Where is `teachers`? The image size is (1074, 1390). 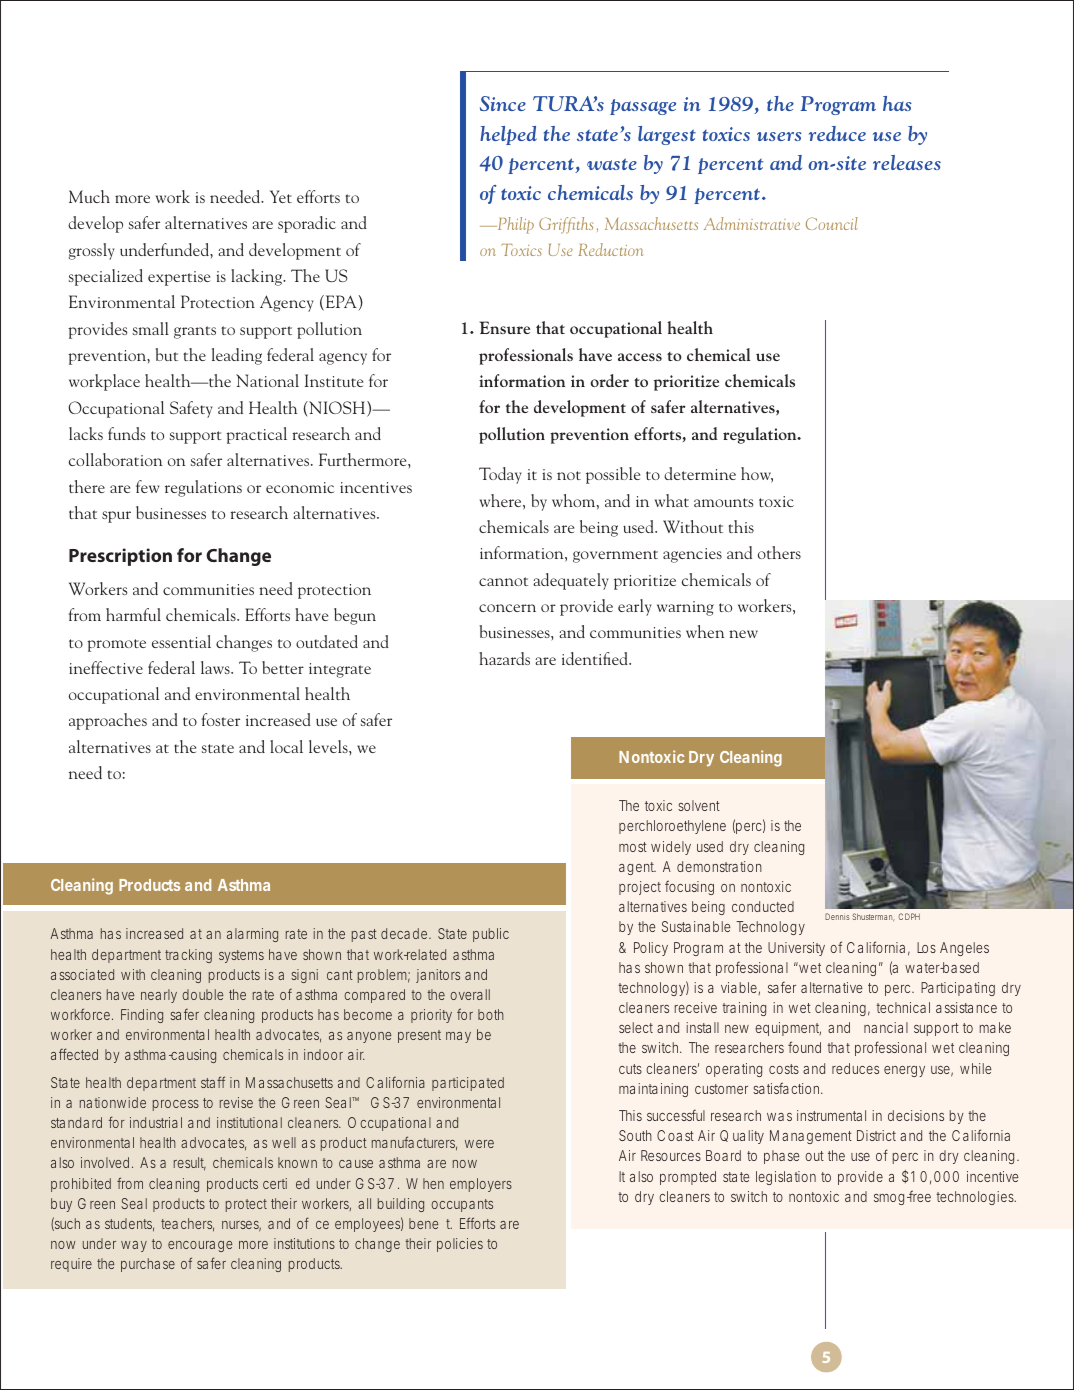 teachers is located at coordinates (187, 1225).
